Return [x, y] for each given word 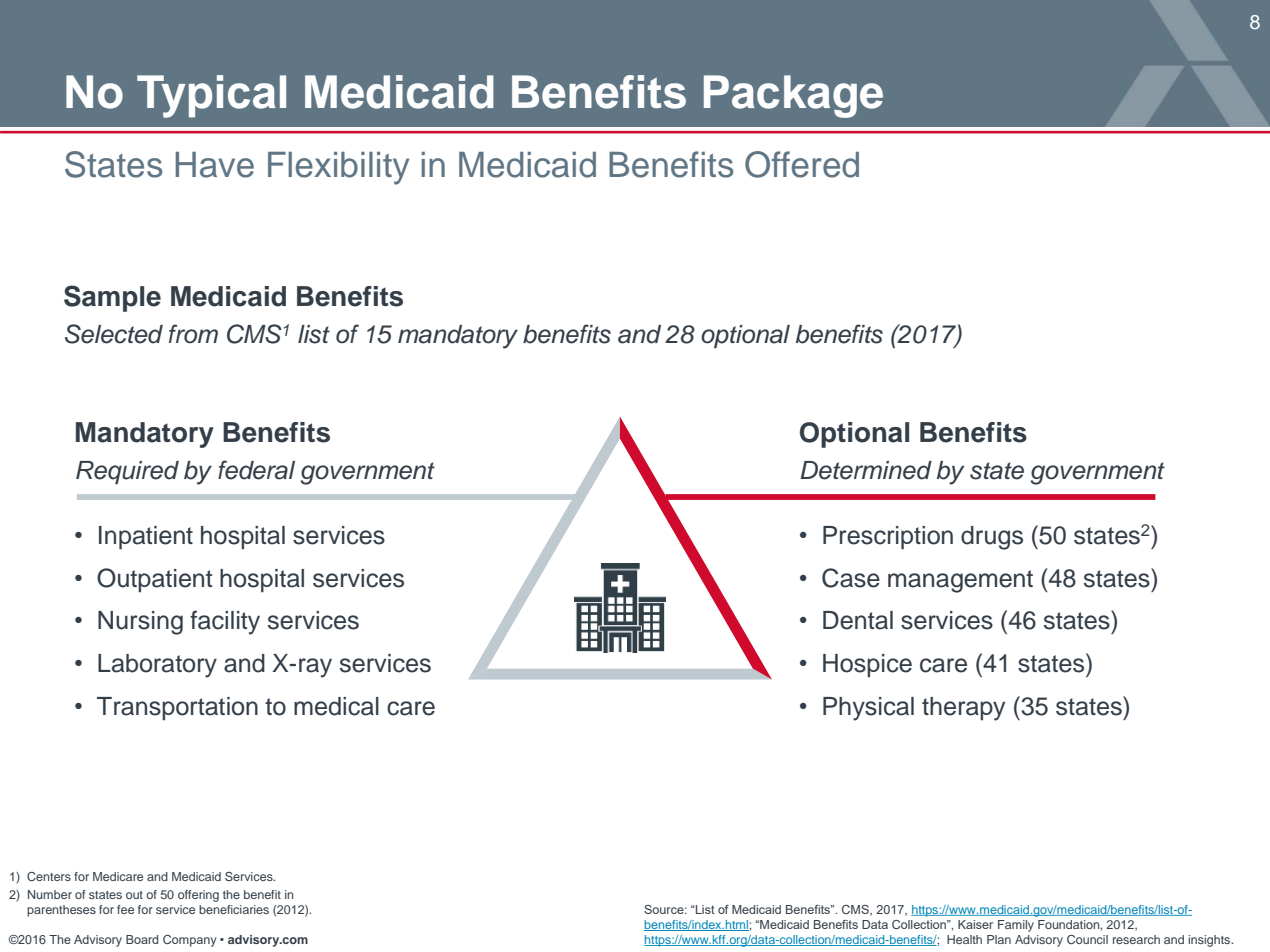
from [193, 334]
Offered [802, 164]
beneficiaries [234, 909]
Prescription [888, 537]
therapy [963, 709]
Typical [211, 96]
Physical [868, 709]
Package [793, 96]
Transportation [177, 708]
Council [1087, 939]
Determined [866, 470]
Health [964, 939]
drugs [992, 538]
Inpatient [146, 537]
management [960, 581]
